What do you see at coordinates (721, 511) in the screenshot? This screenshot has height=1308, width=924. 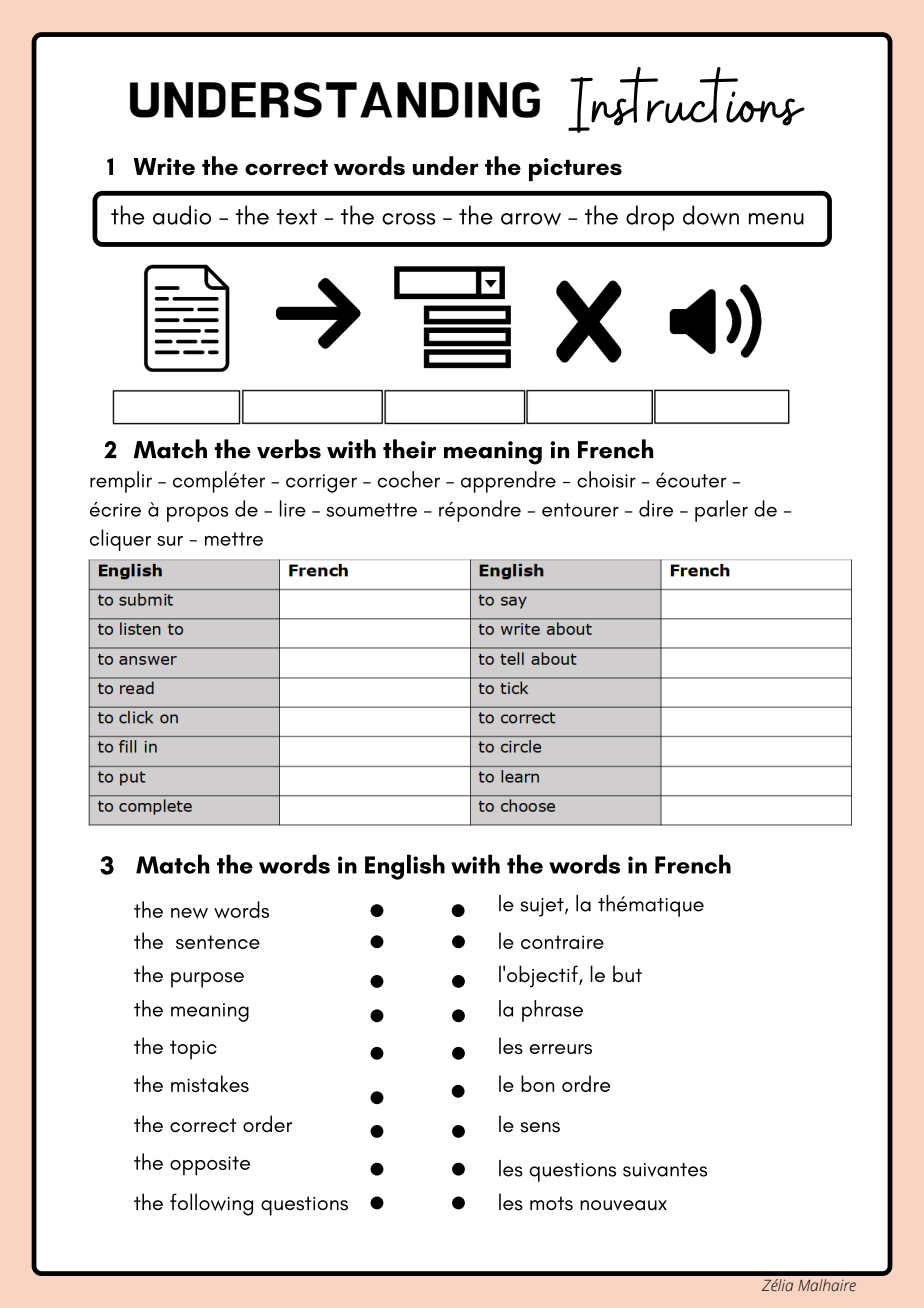 I see `parler` at bounding box center [721, 511].
